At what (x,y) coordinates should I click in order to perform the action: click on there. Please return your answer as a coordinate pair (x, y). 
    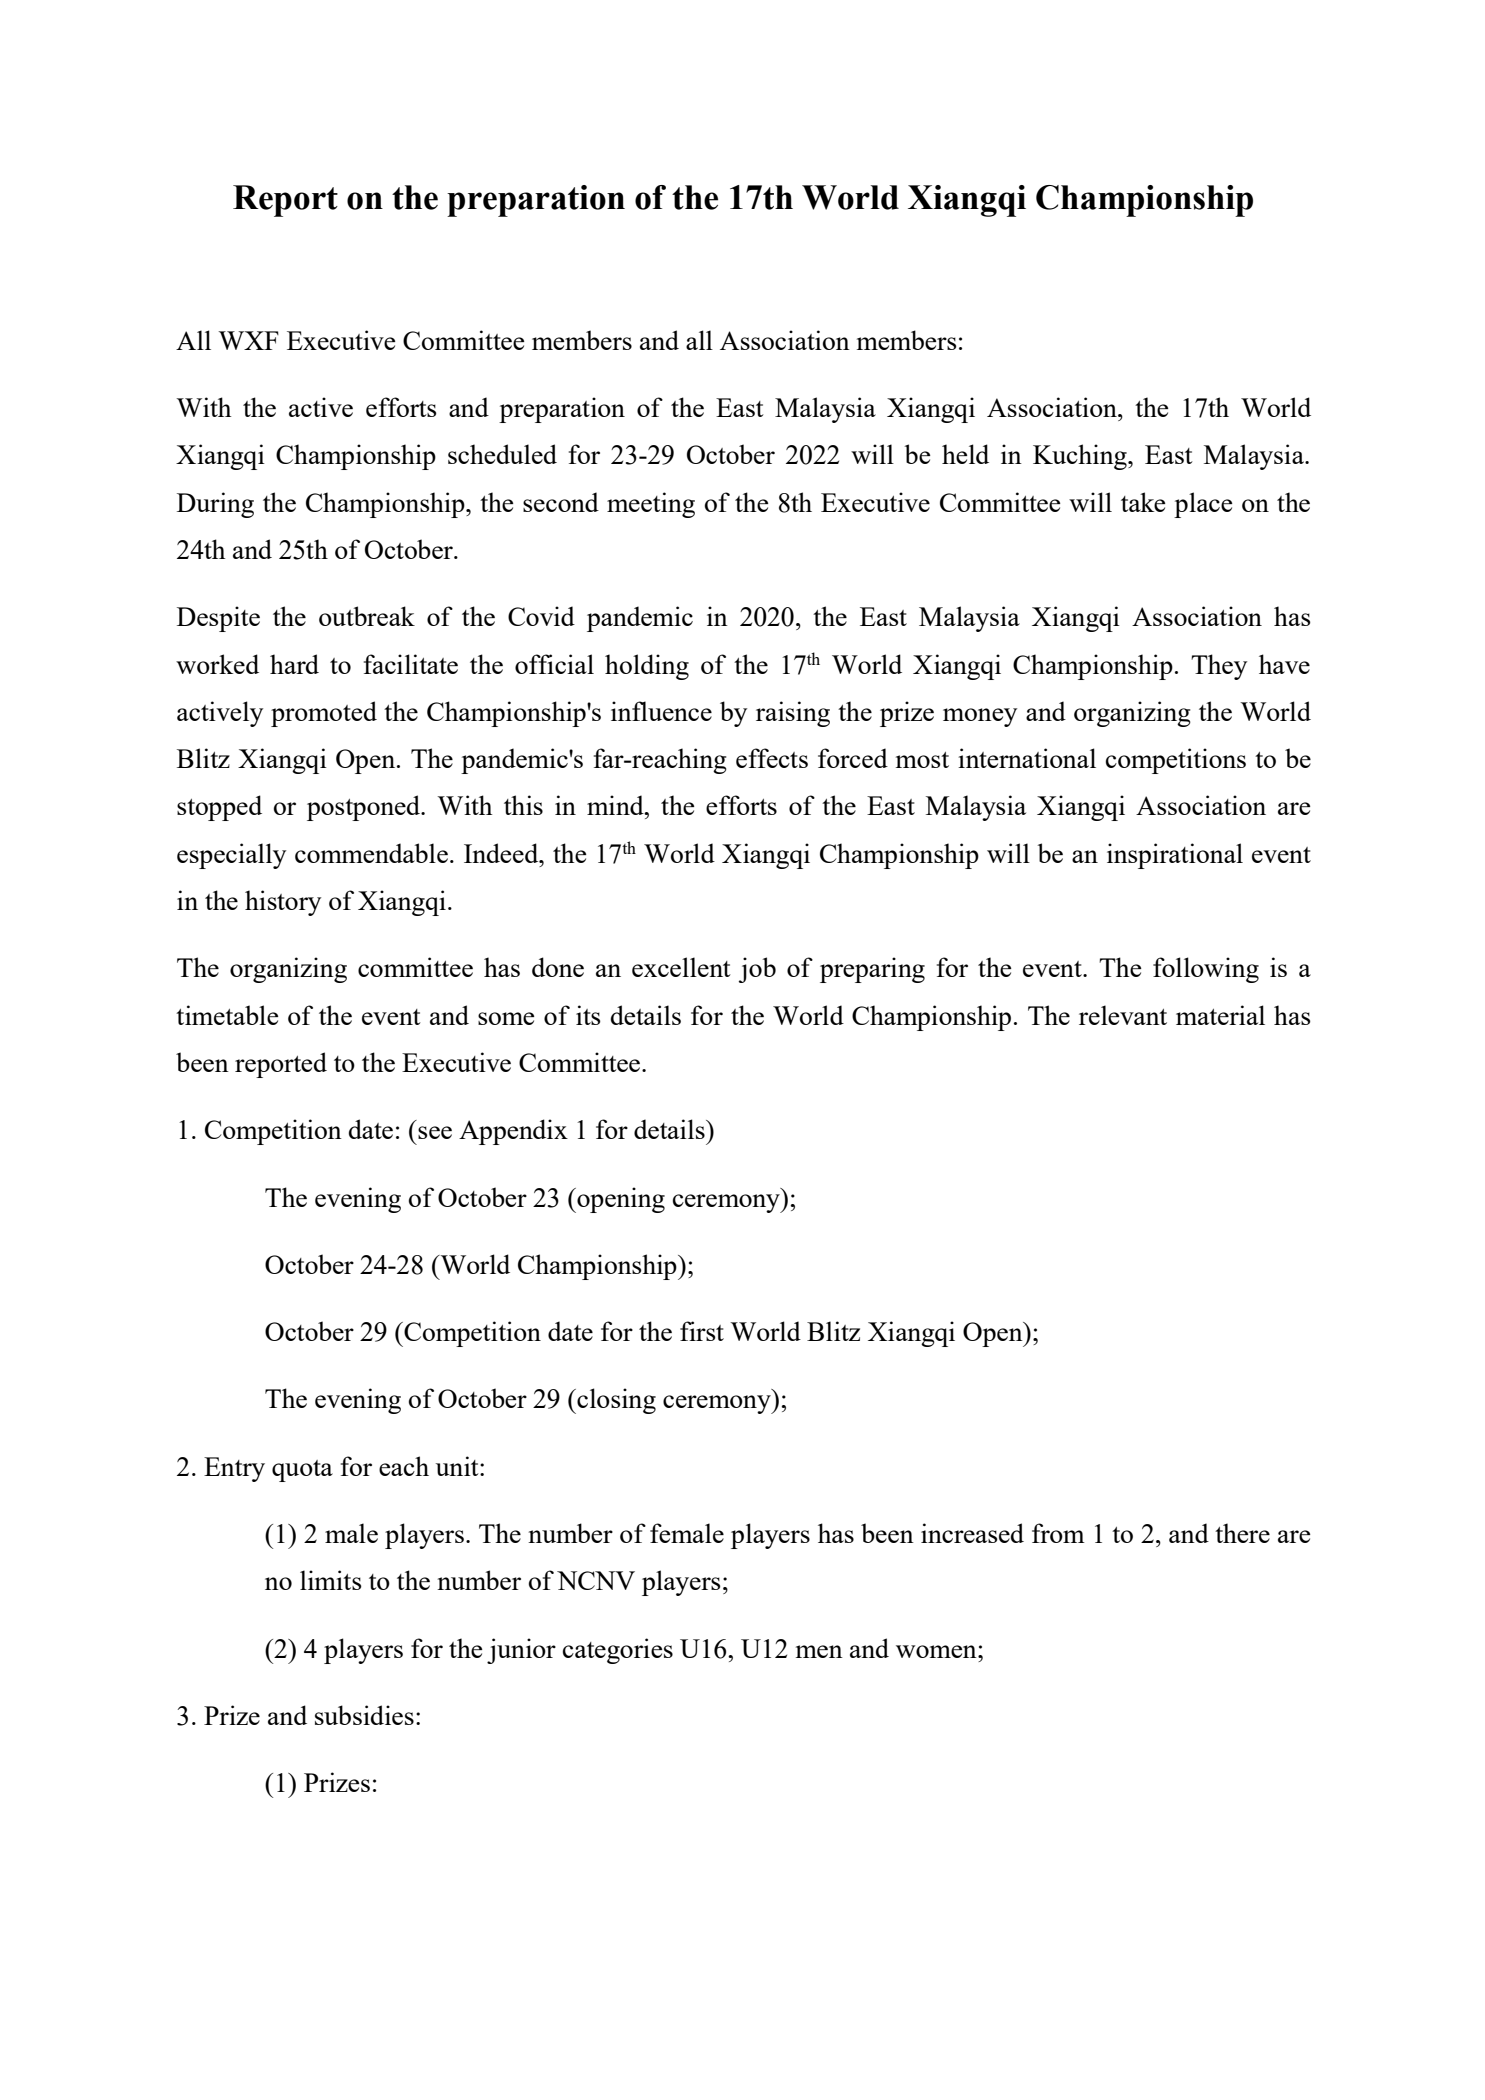
    Looking at the image, I should click on (1242, 1533).
